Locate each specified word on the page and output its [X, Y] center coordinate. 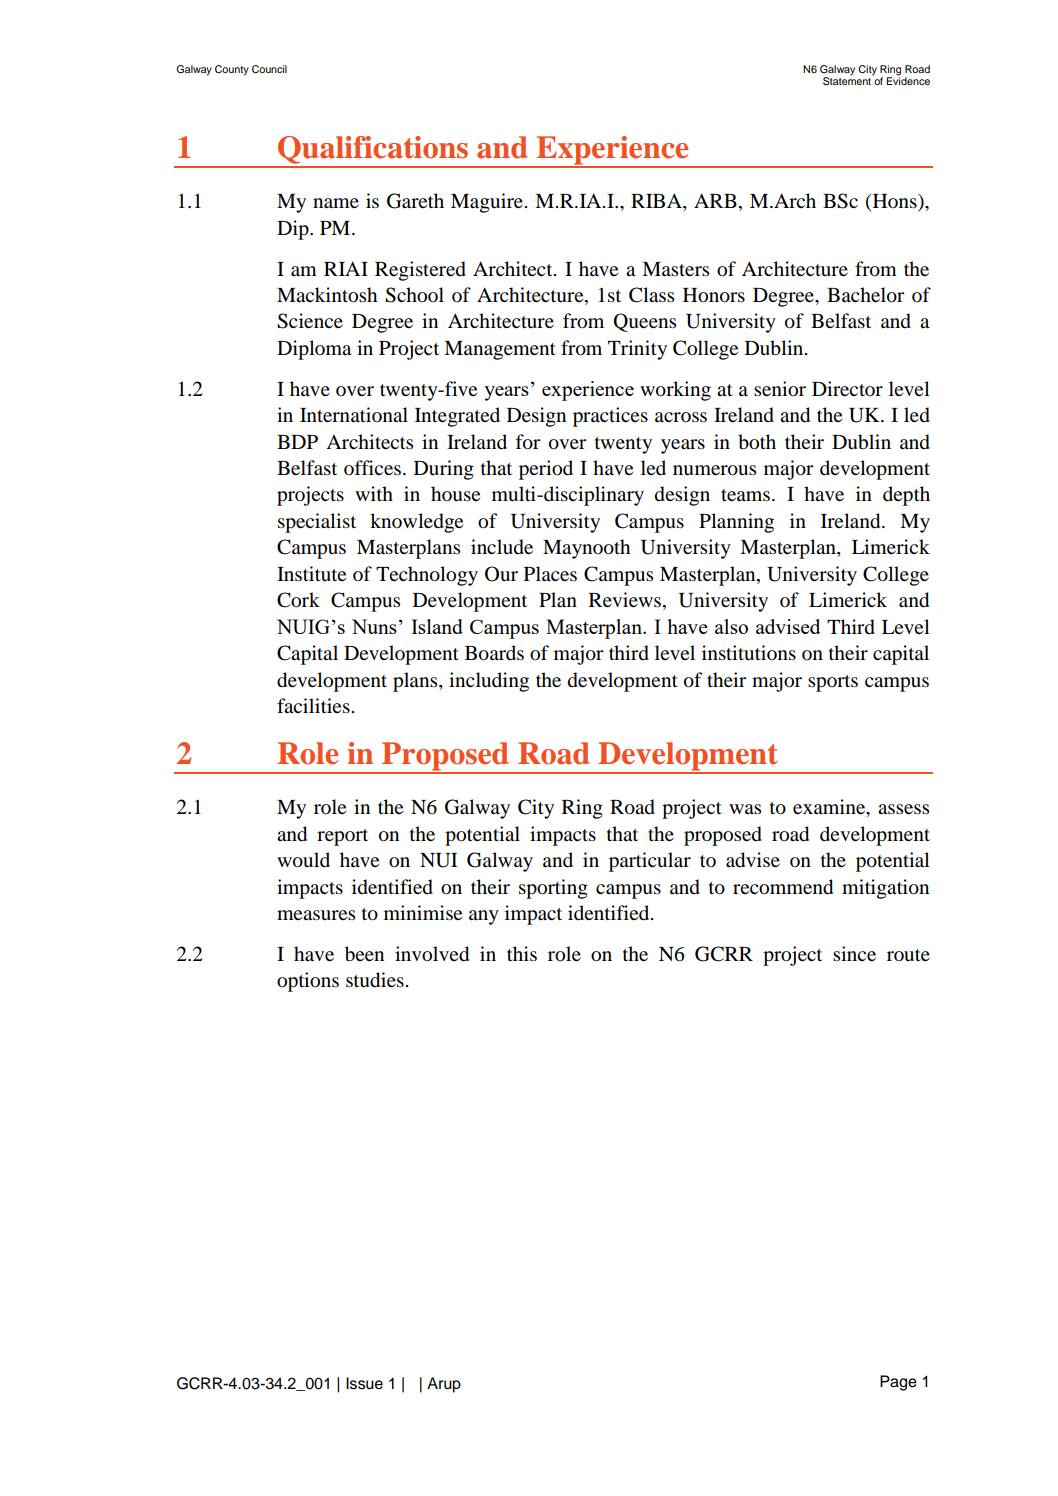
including [489, 682]
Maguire [487, 203]
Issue [364, 1383]
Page [898, 1383]
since [854, 953]
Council [269, 69]
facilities [313, 706]
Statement [847, 81]
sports [833, 683]
